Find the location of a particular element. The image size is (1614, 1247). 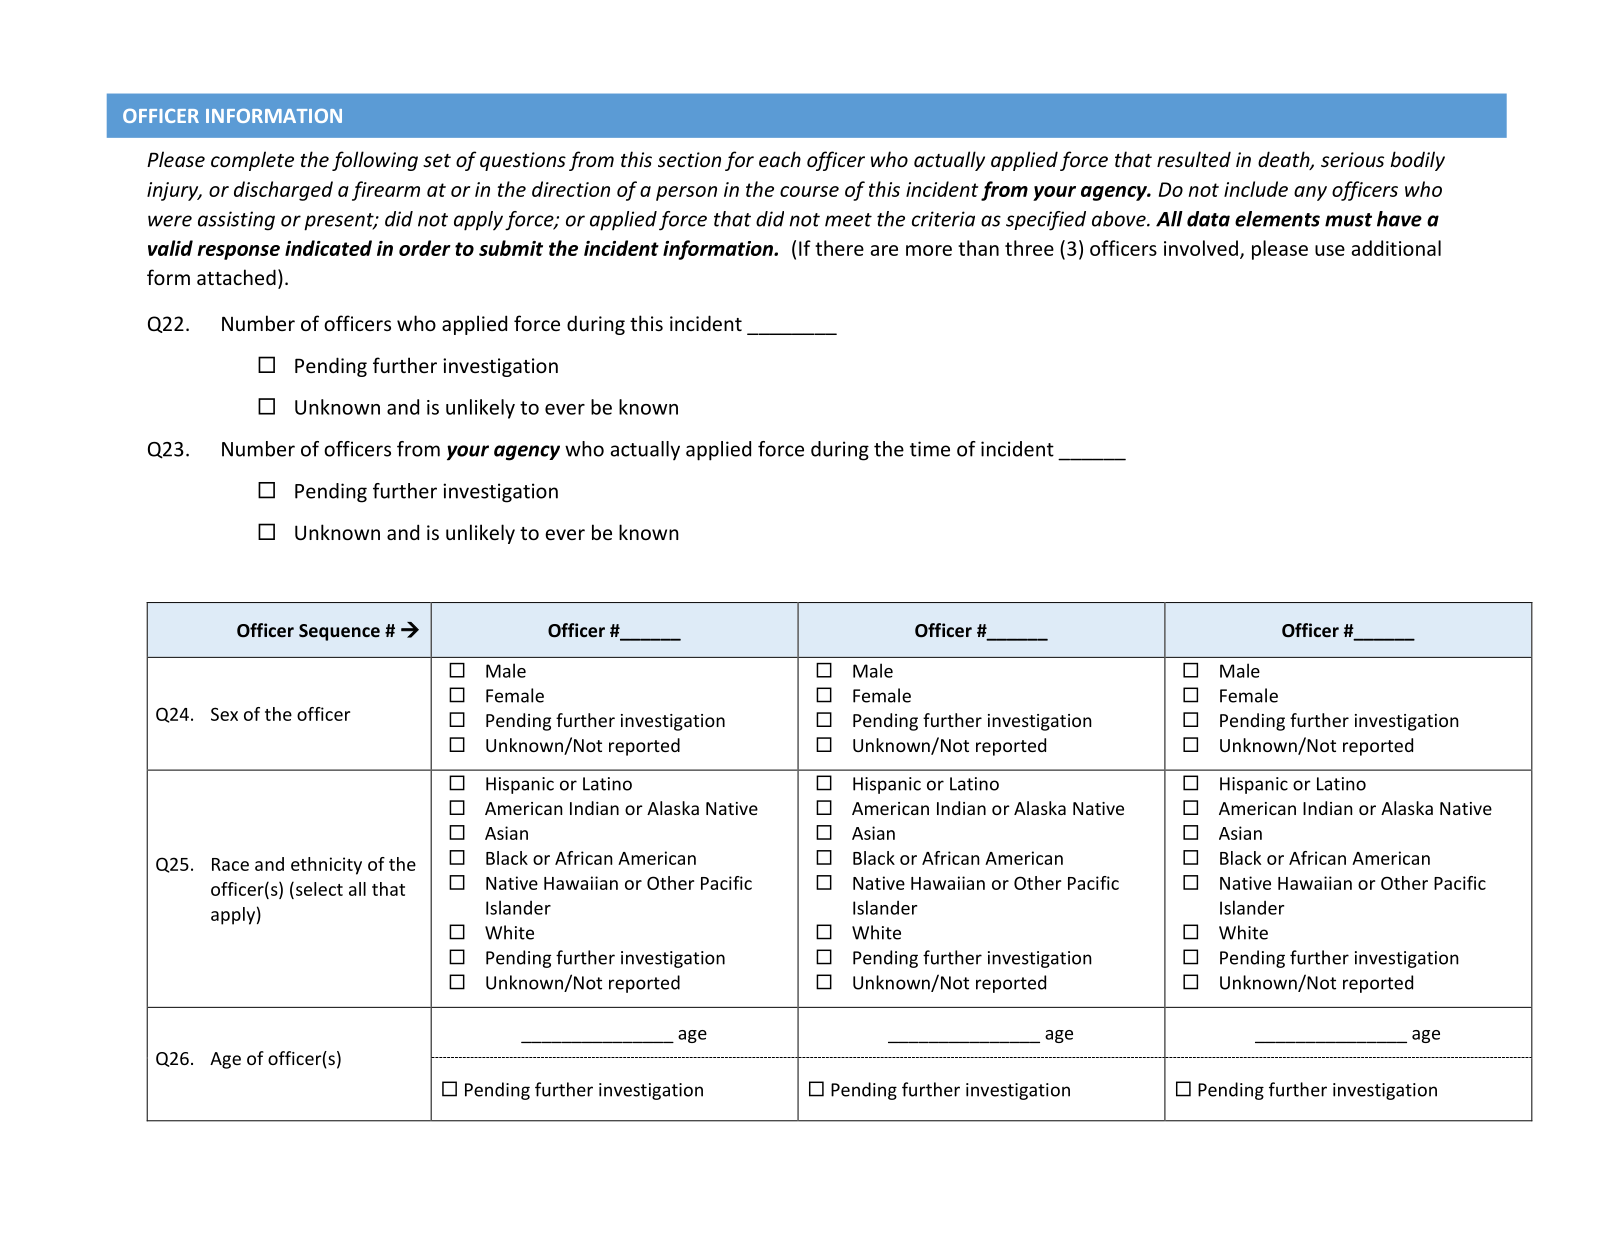

discharged is located at coordinates (283, 191).
